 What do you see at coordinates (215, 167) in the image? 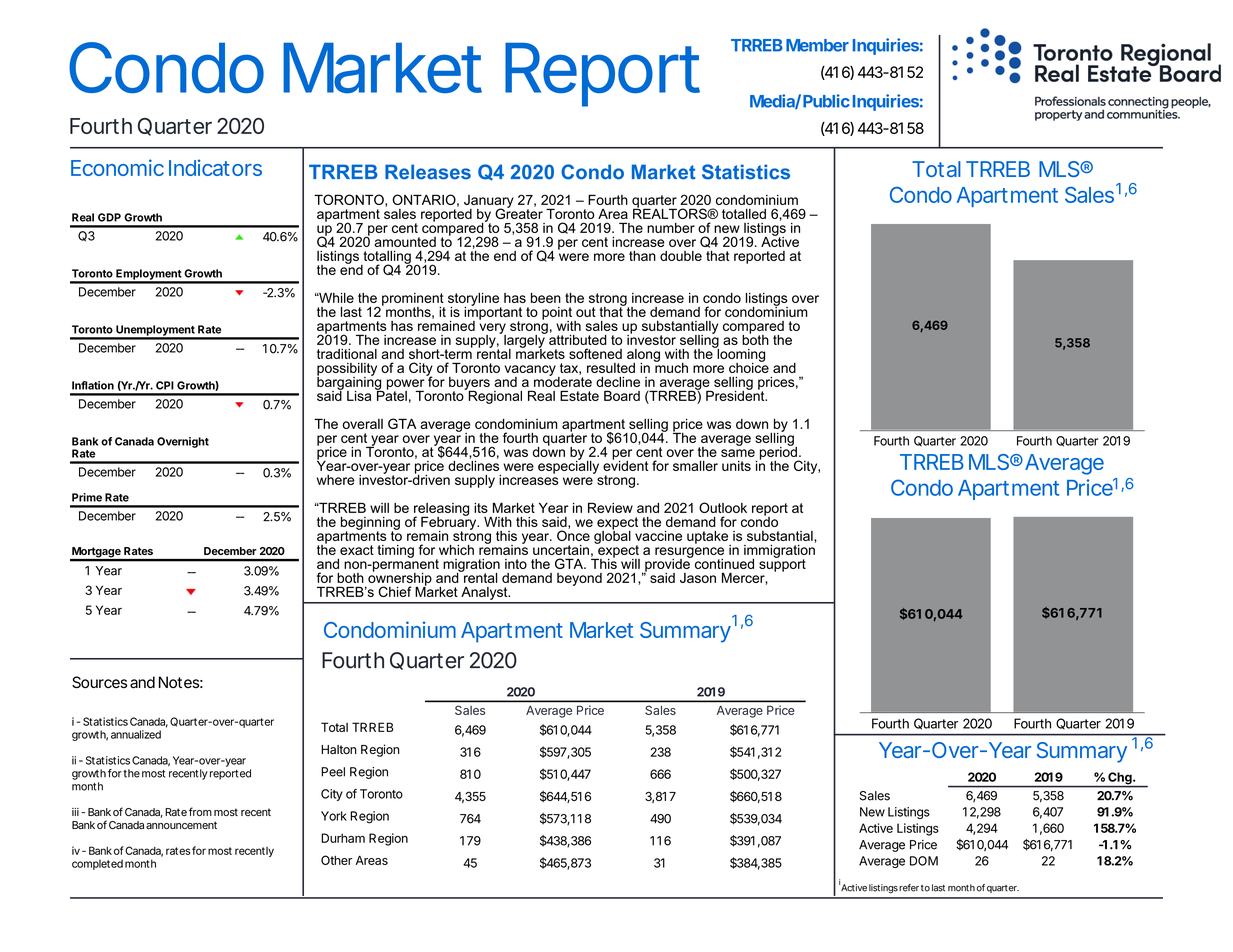
I see `Indicators` at bounding box center [215, 167].
